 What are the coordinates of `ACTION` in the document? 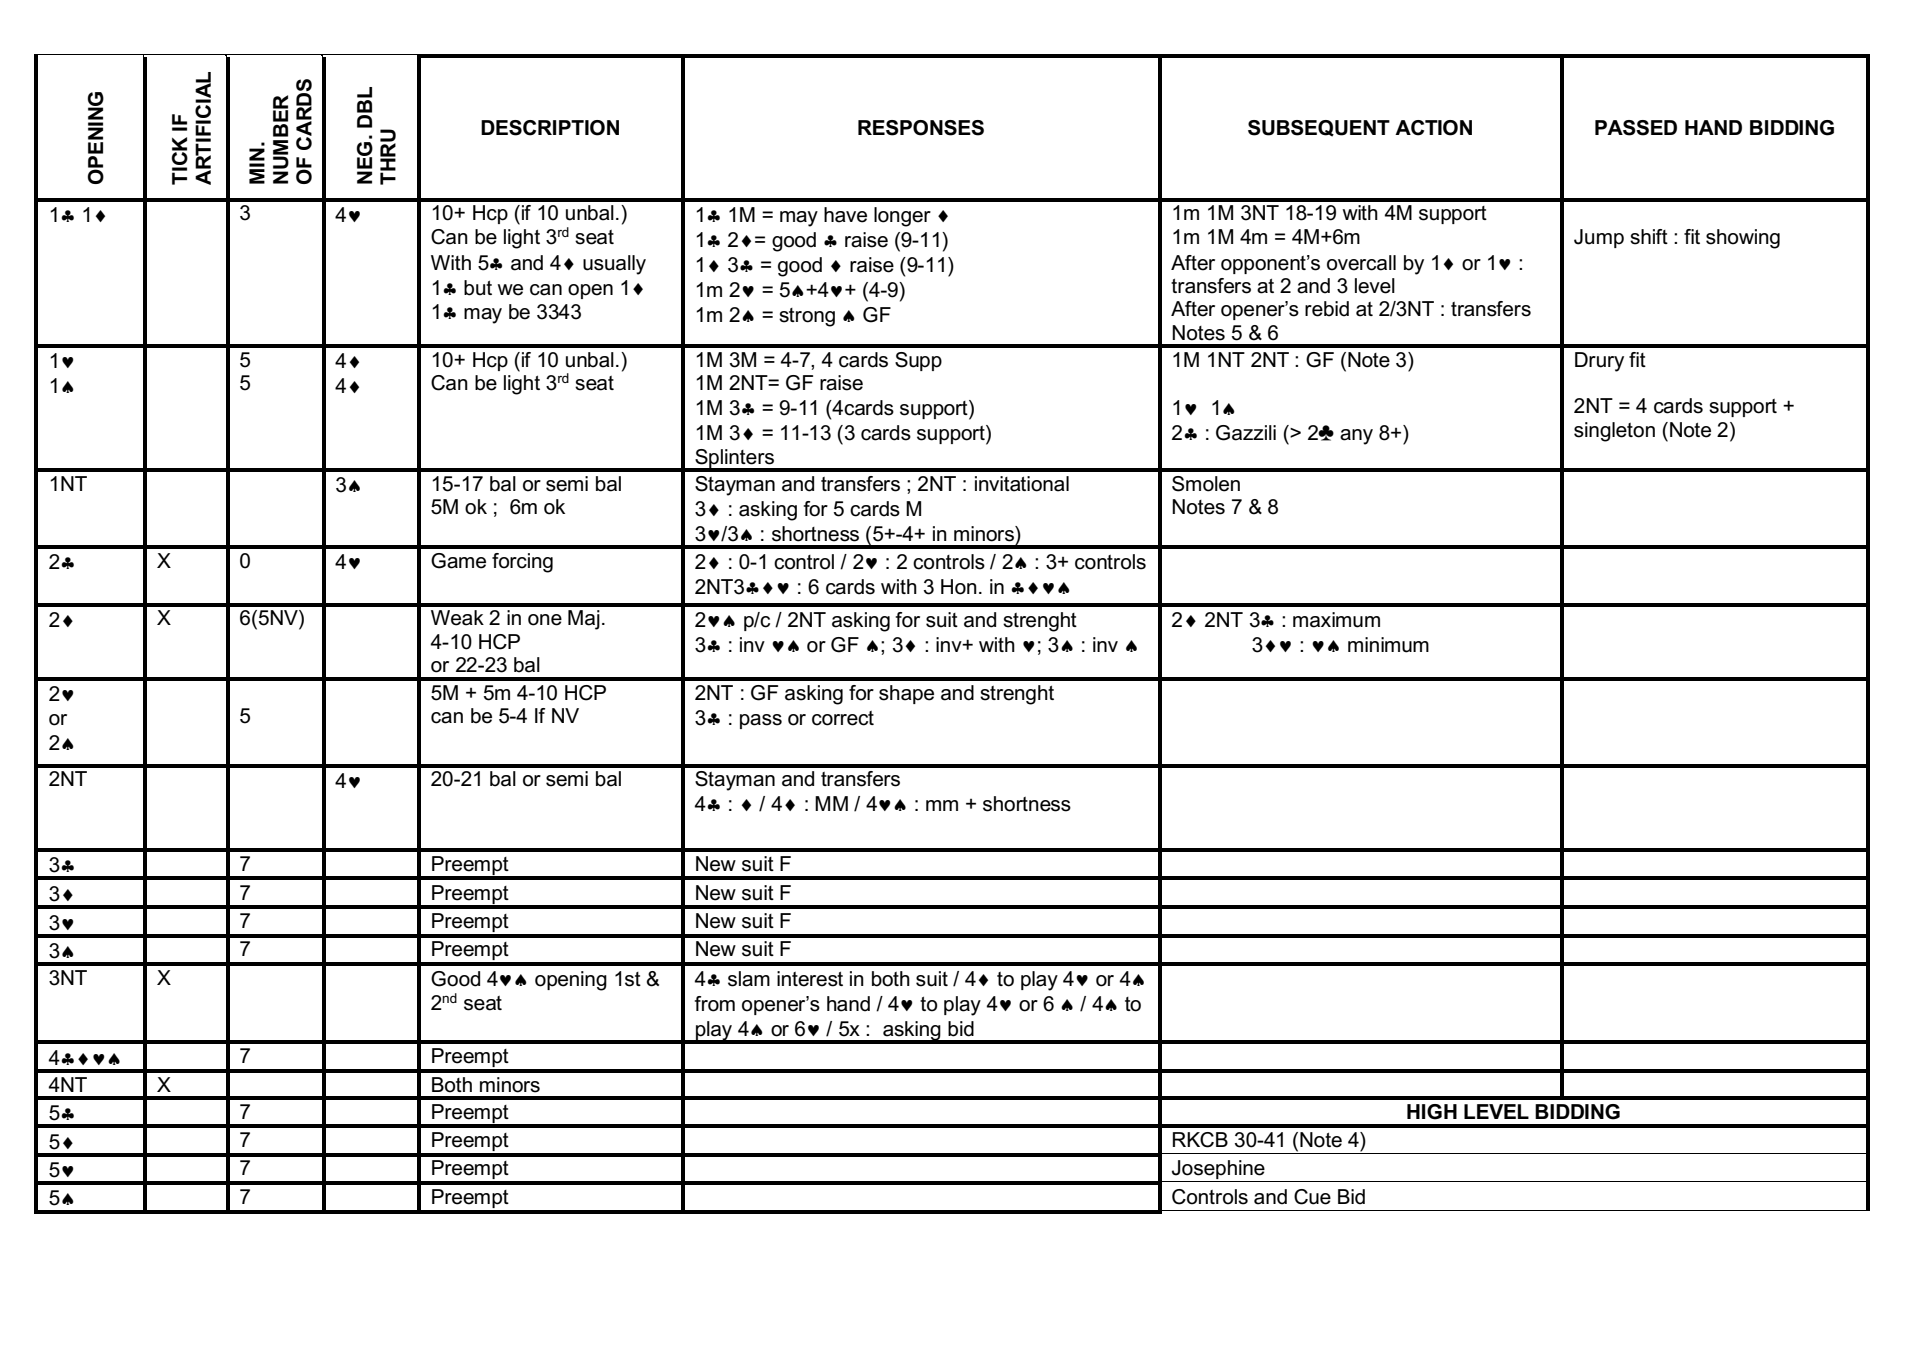 It's located at (1433, 128).
